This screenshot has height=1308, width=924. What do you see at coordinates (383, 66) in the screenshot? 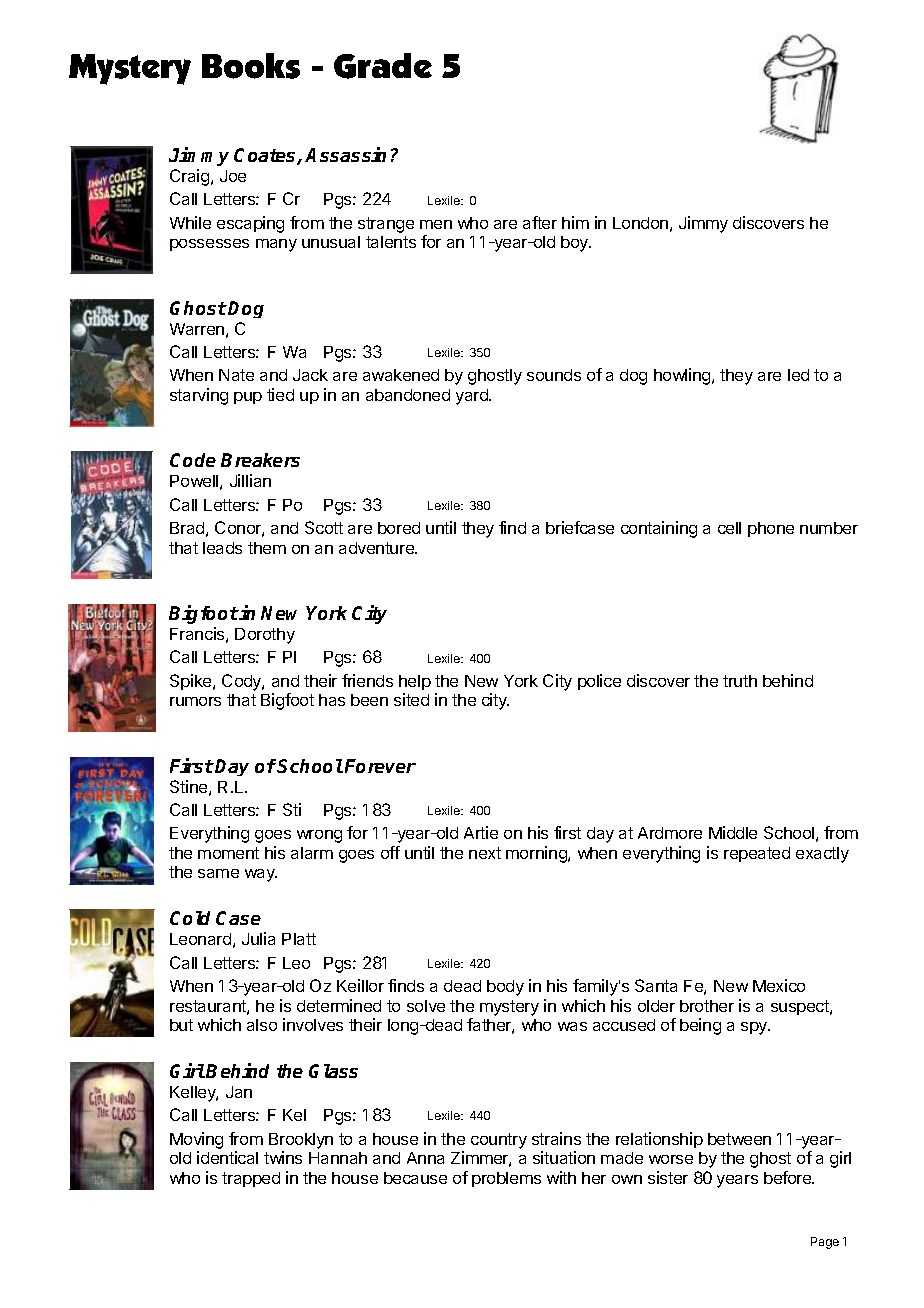
I see `Grade` at bounding box center [383, 66].
